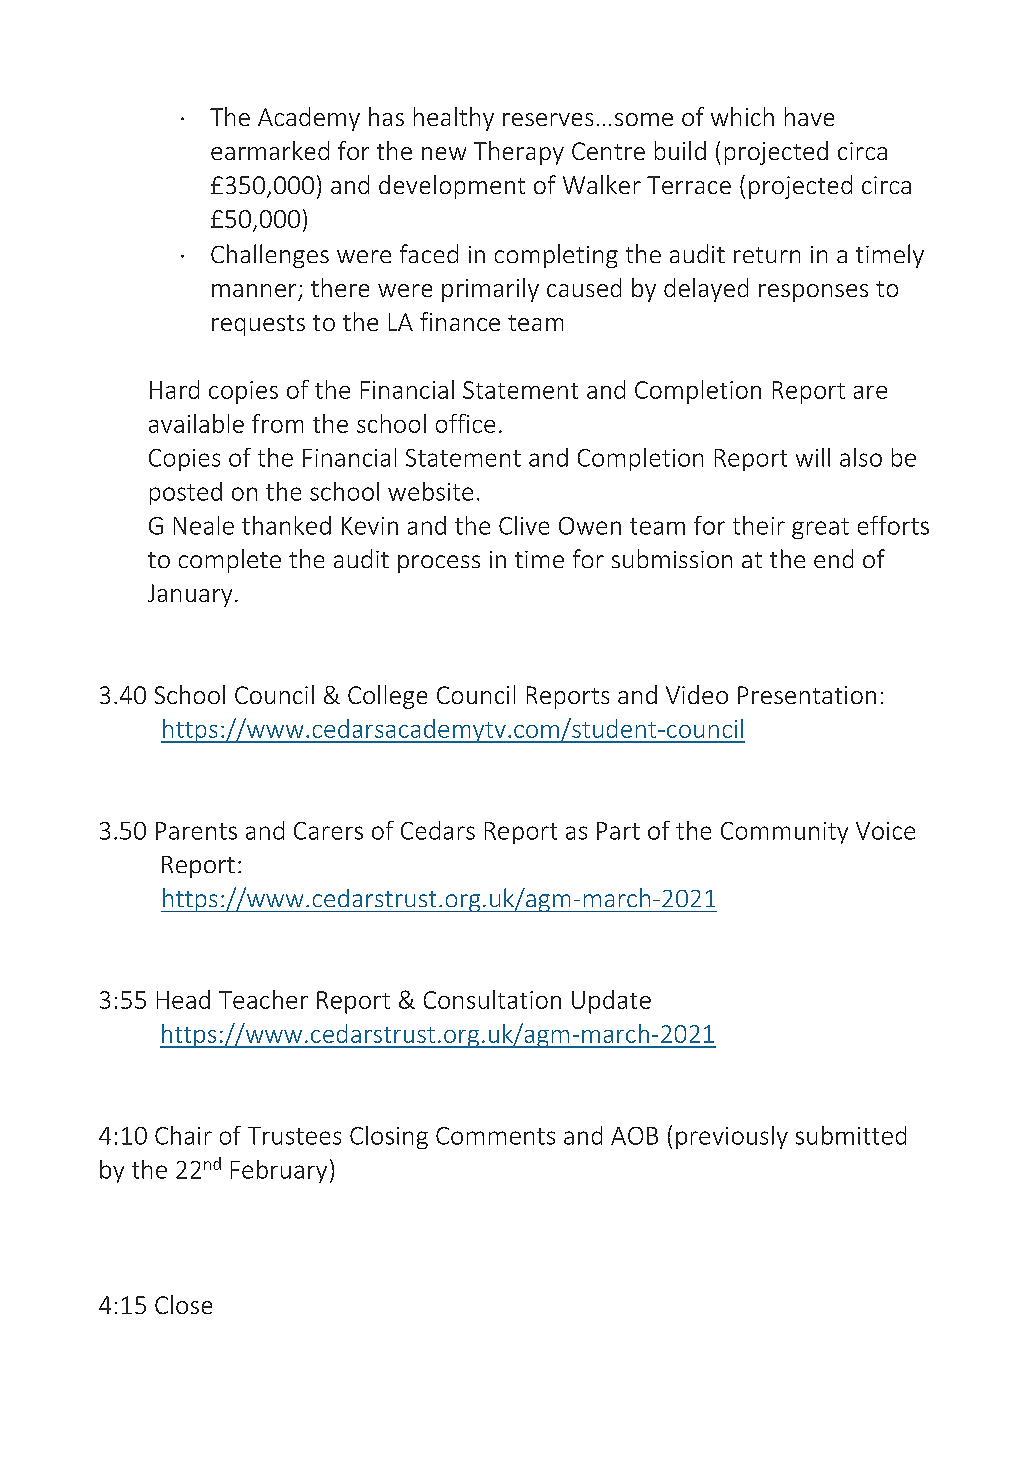  Describe the element at coordinates (465, 423) in the screenshot. I see `office` at that location.
